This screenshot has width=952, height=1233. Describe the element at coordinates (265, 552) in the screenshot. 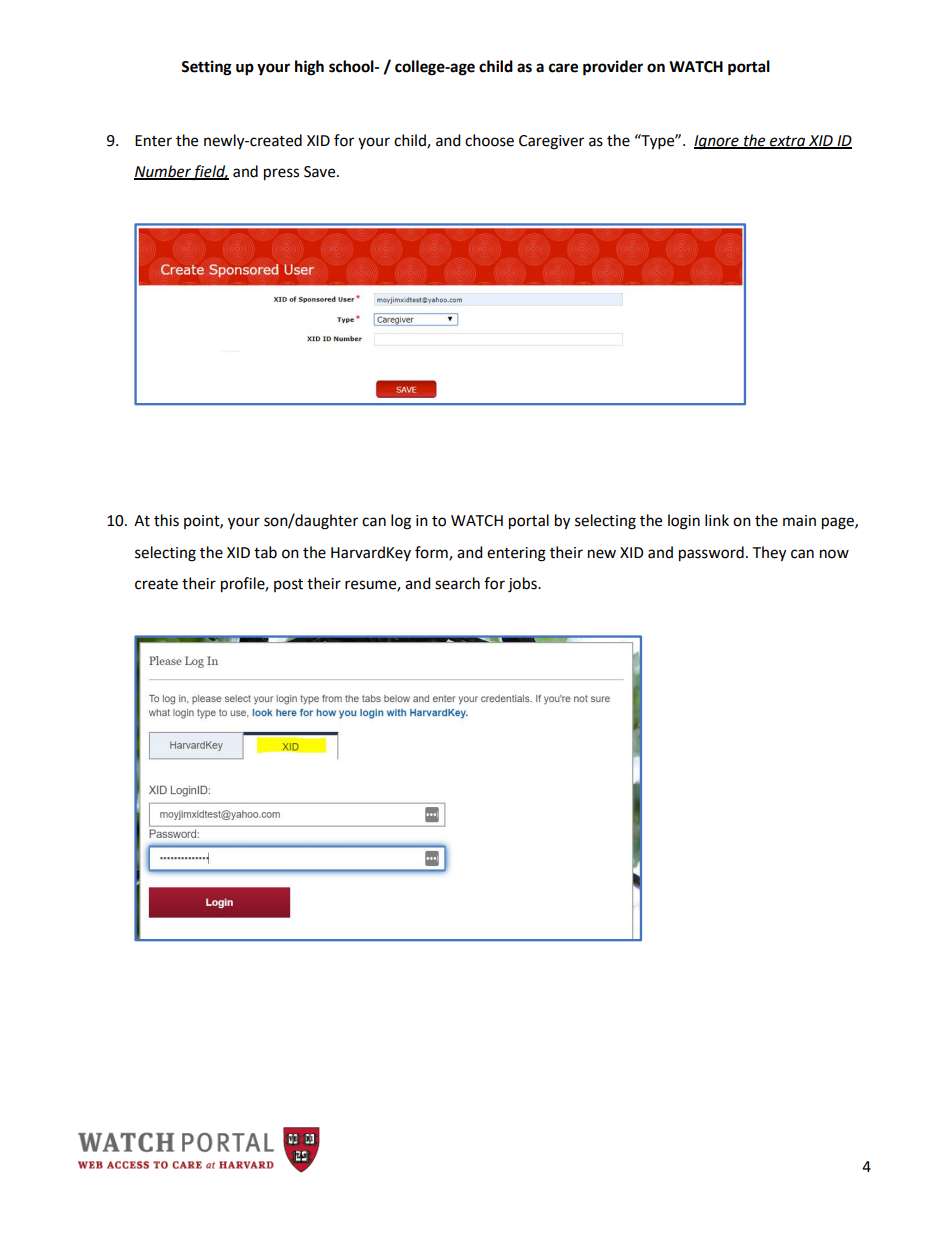

I see `tab` at that location.
